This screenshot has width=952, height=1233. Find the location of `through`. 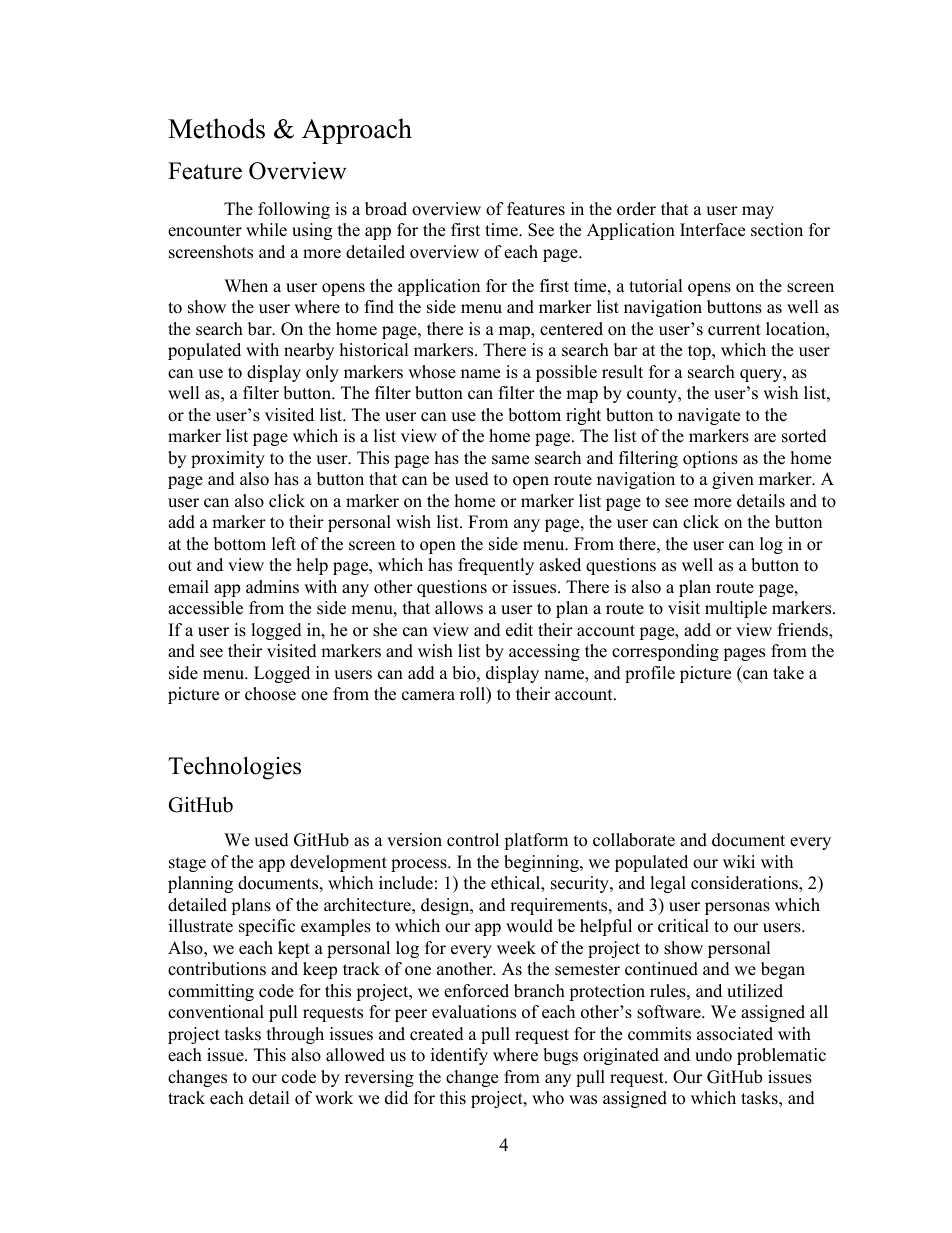

through is located at coordinates (295, 1035).
